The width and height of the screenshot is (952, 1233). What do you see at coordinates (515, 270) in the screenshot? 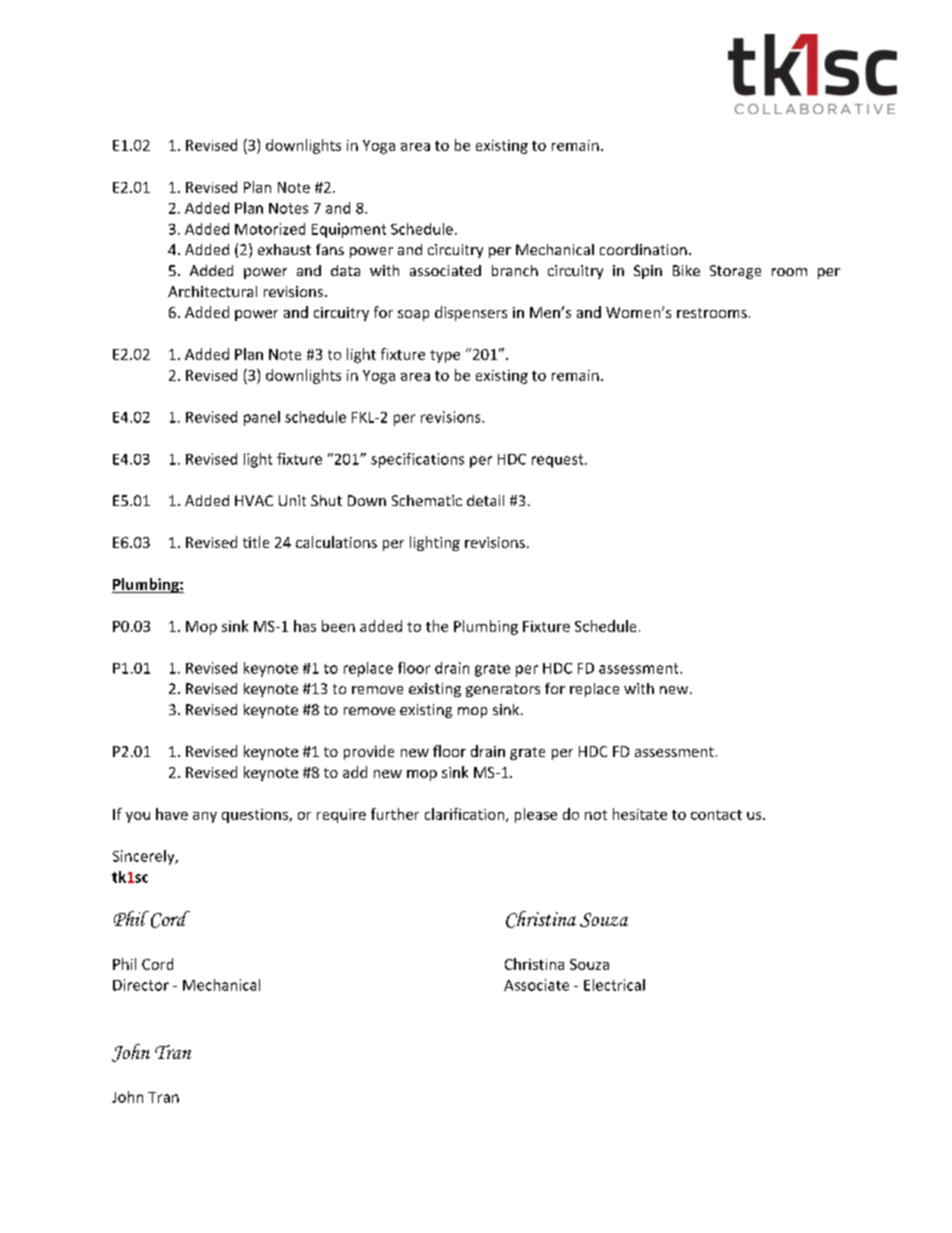
I see `branch` at bounding box center [515, 270].
